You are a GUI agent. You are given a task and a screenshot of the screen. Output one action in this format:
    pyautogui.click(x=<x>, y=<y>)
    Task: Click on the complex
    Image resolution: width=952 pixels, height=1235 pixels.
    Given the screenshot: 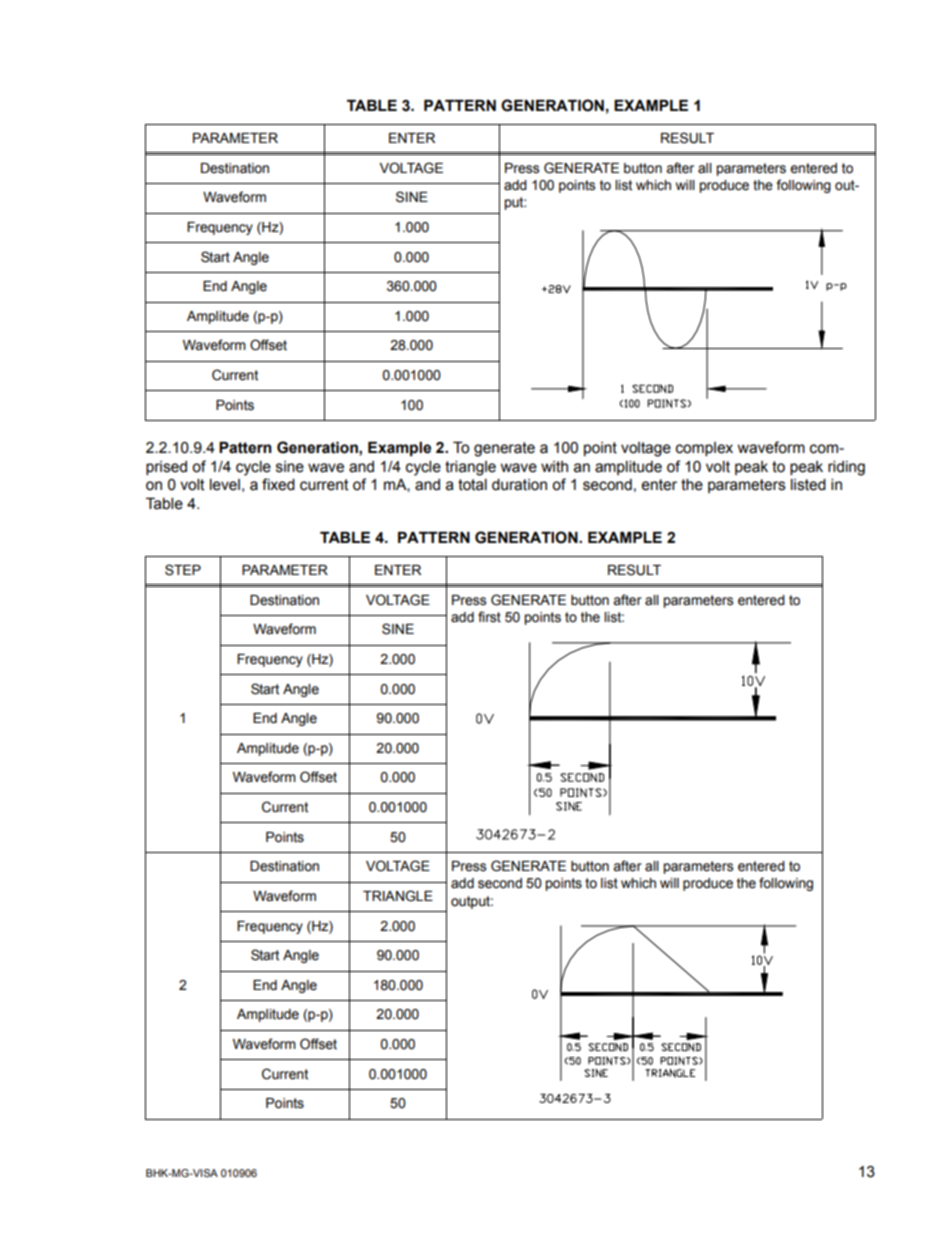 What is the action you would take?
    pyautogui.click(x=704, y=449)
